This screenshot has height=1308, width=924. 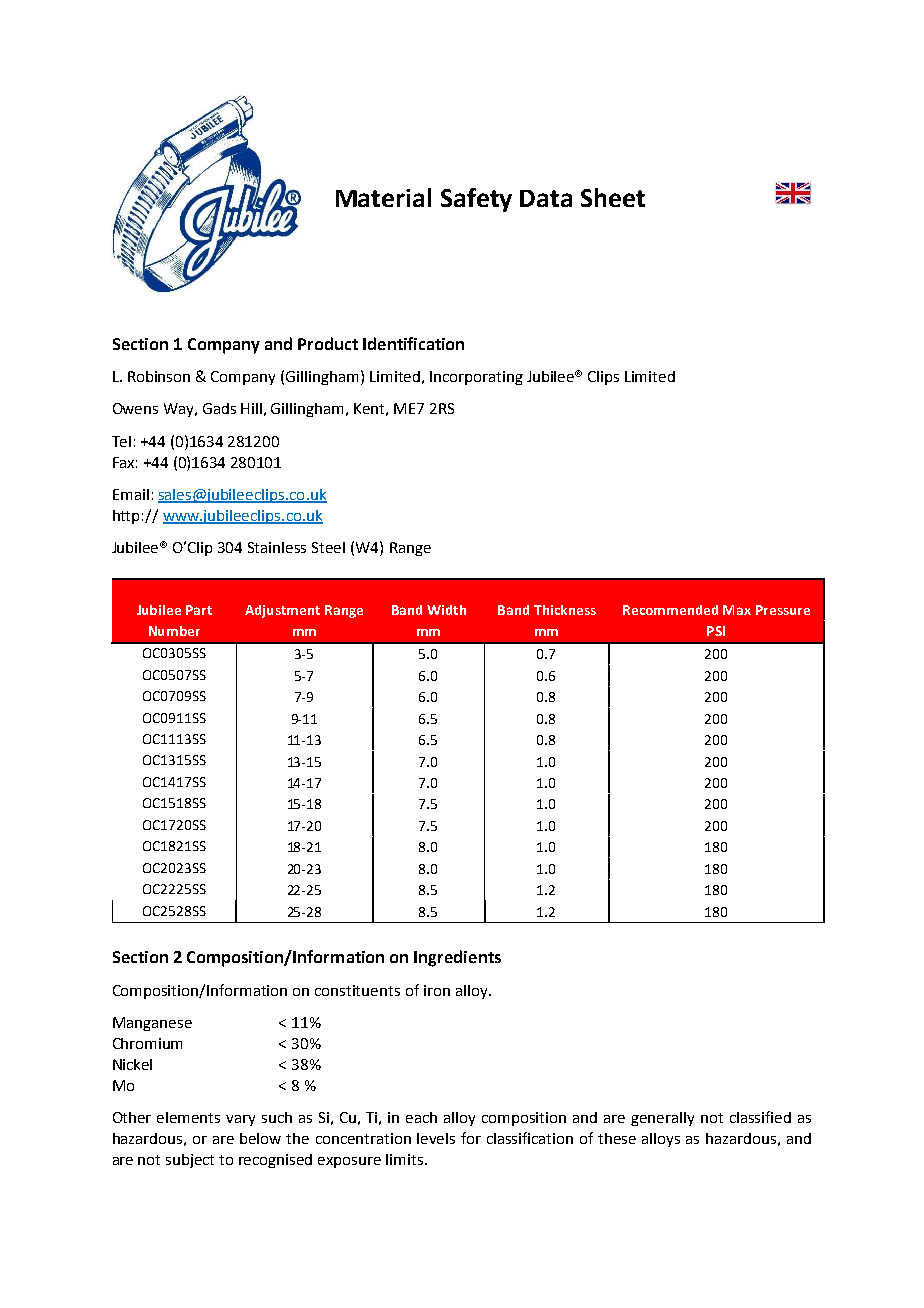 What do you see at coordinates (613, 197) in the screenshot?
I see `Sheet` at bounding box center [613, 197].
